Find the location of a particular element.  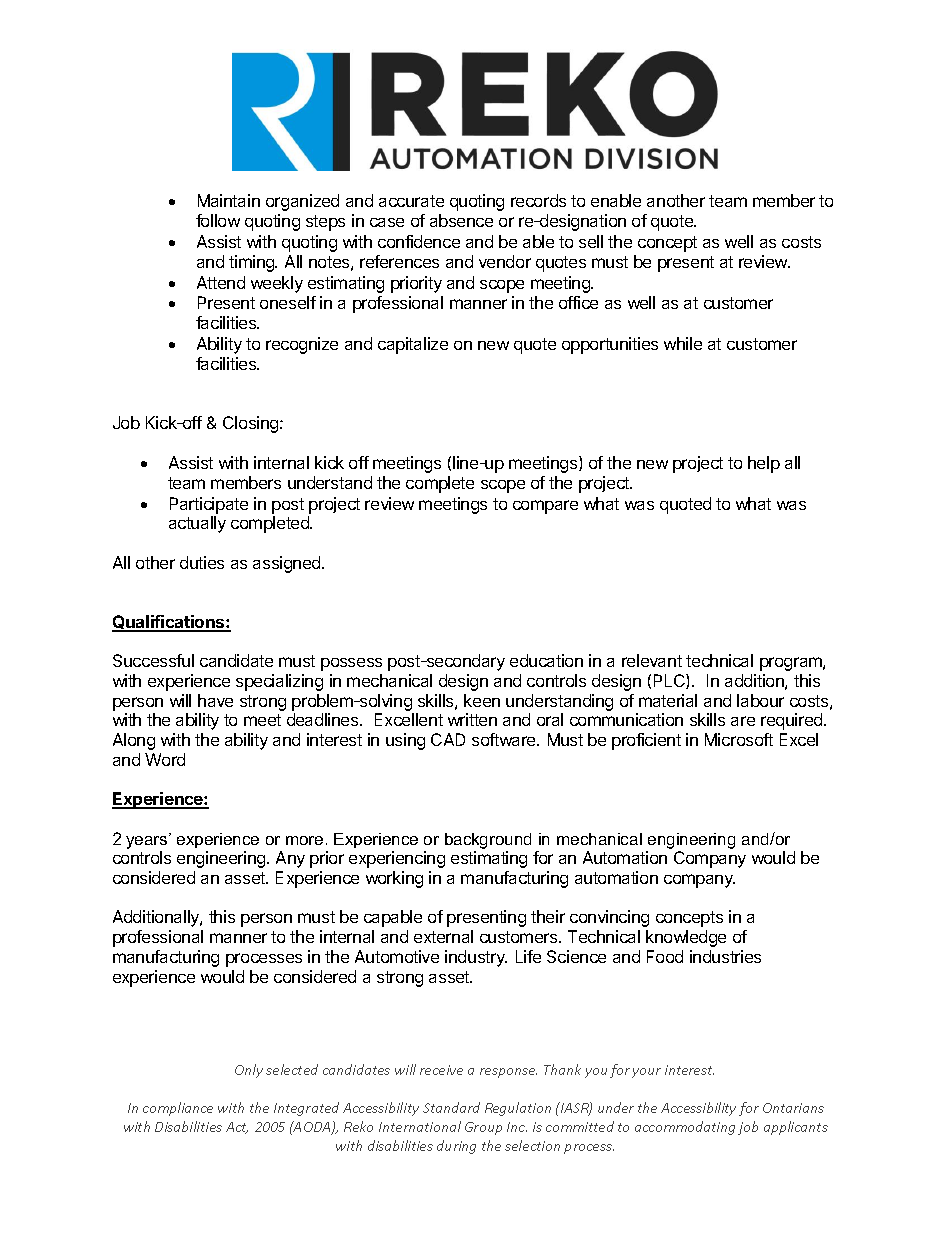

keen is located at coordinates (482, 700).
